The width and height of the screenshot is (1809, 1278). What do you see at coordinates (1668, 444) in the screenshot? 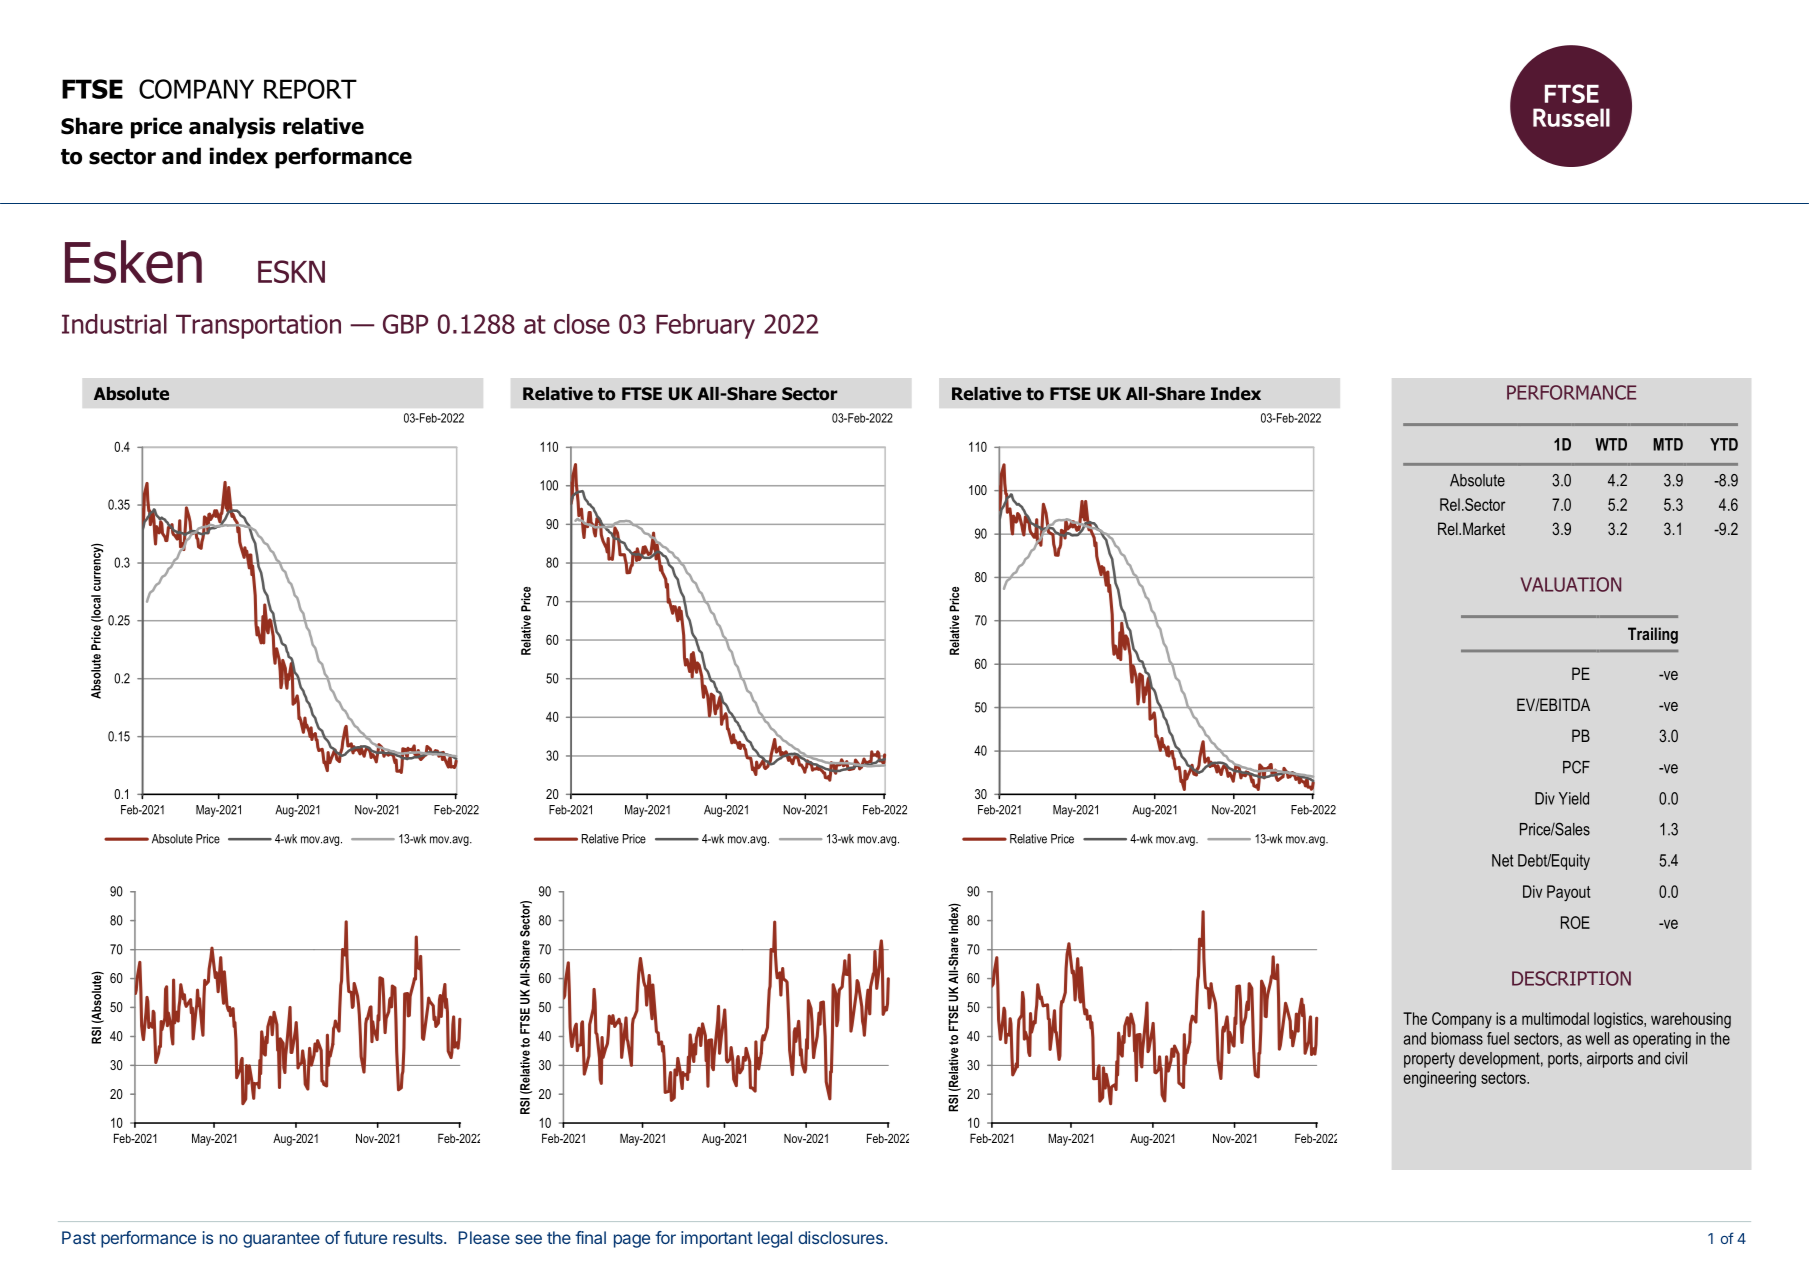
I see `MTD` at bounding box center [1668, 444].
